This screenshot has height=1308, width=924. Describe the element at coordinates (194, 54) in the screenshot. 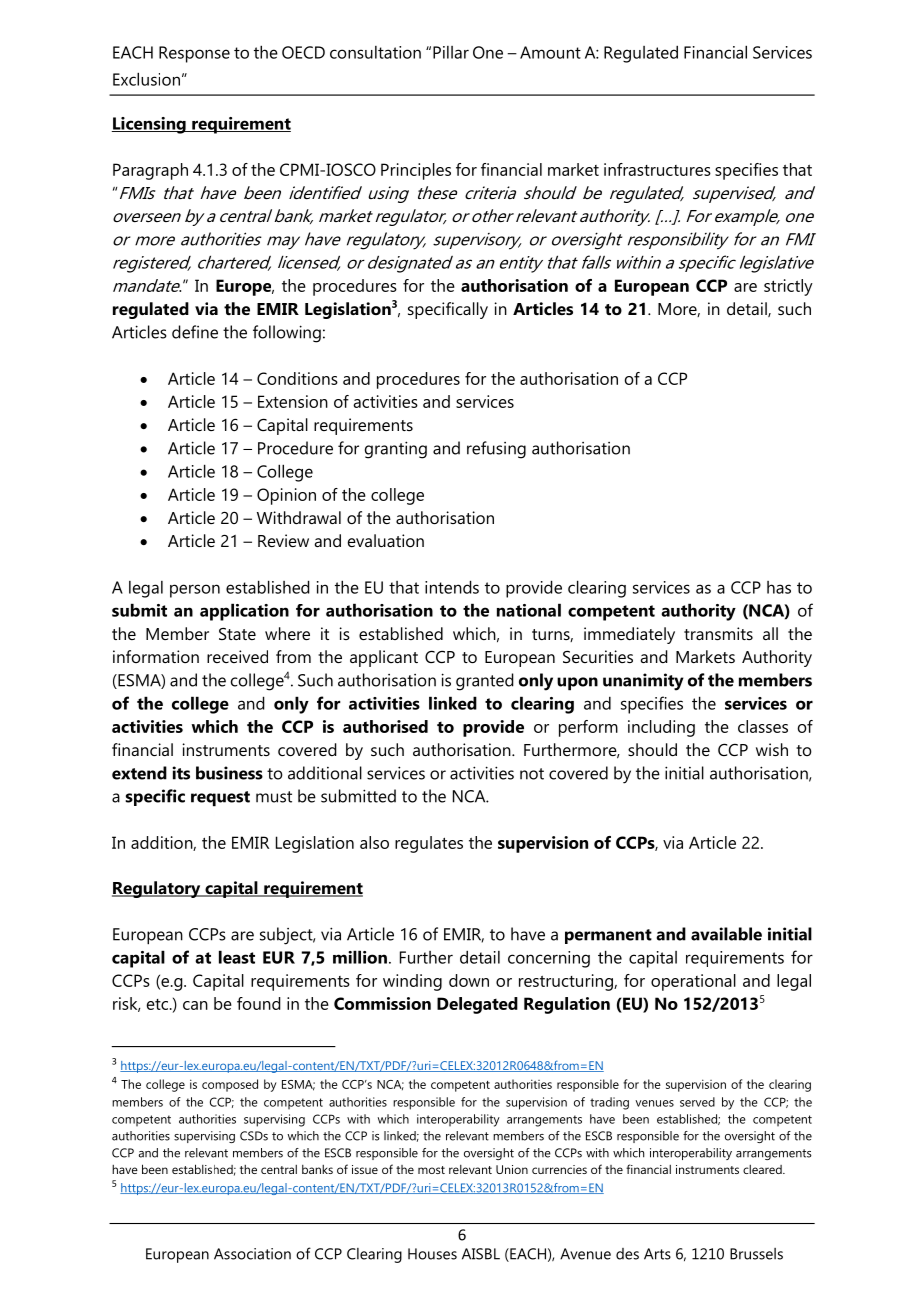

I see `Response` at that location.
